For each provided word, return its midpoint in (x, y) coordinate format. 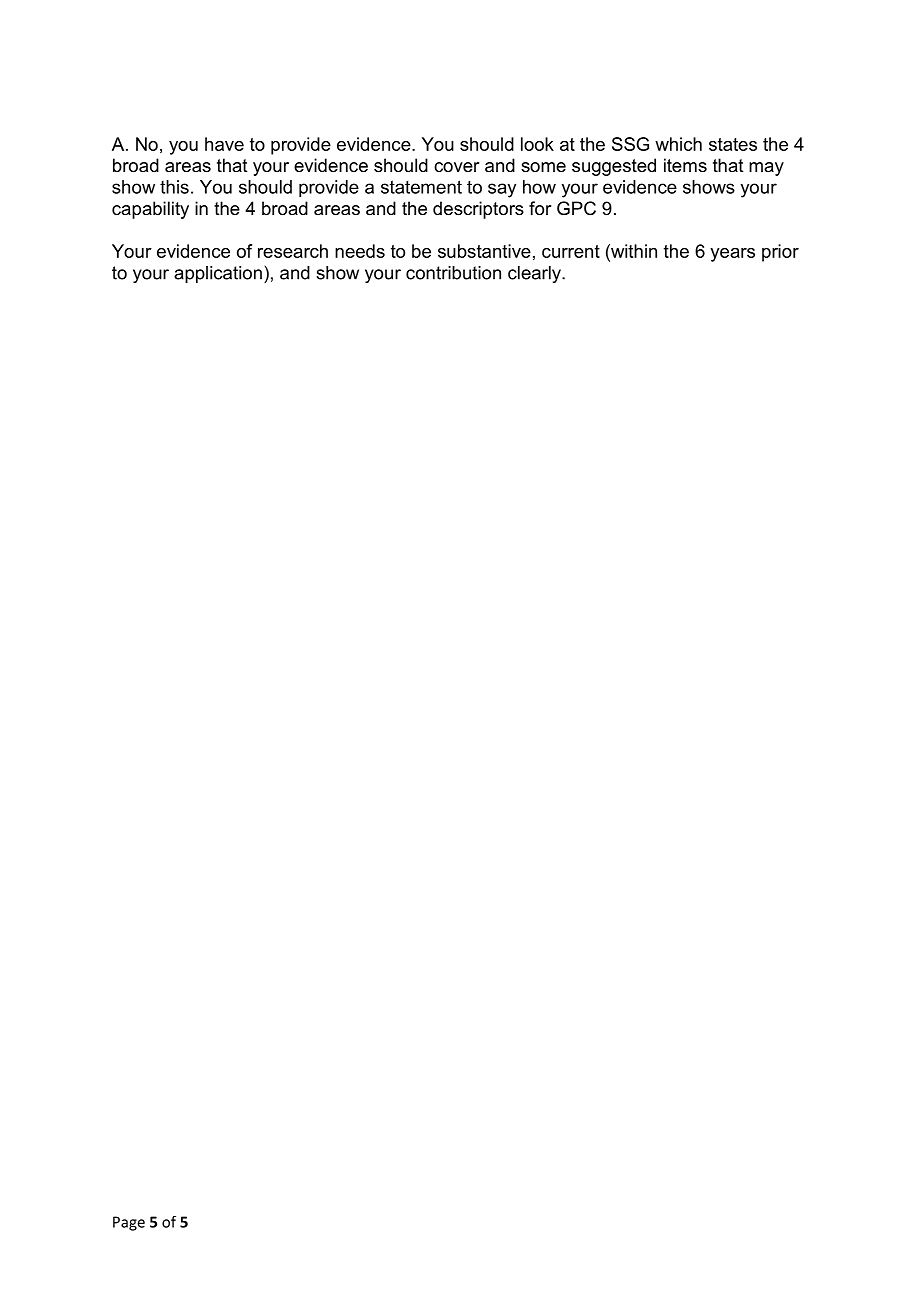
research (293, 251)
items (685, 165)
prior (780, 253)
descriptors (478, 210)
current (571, 251)
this (174, 187)
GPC (576, 208)
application (218, 274)
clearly (535, 274)
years (732, 255)
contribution (453, 273)
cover (456, 167)
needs (360, 251)
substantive (484, 251)
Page (129, 1223)
